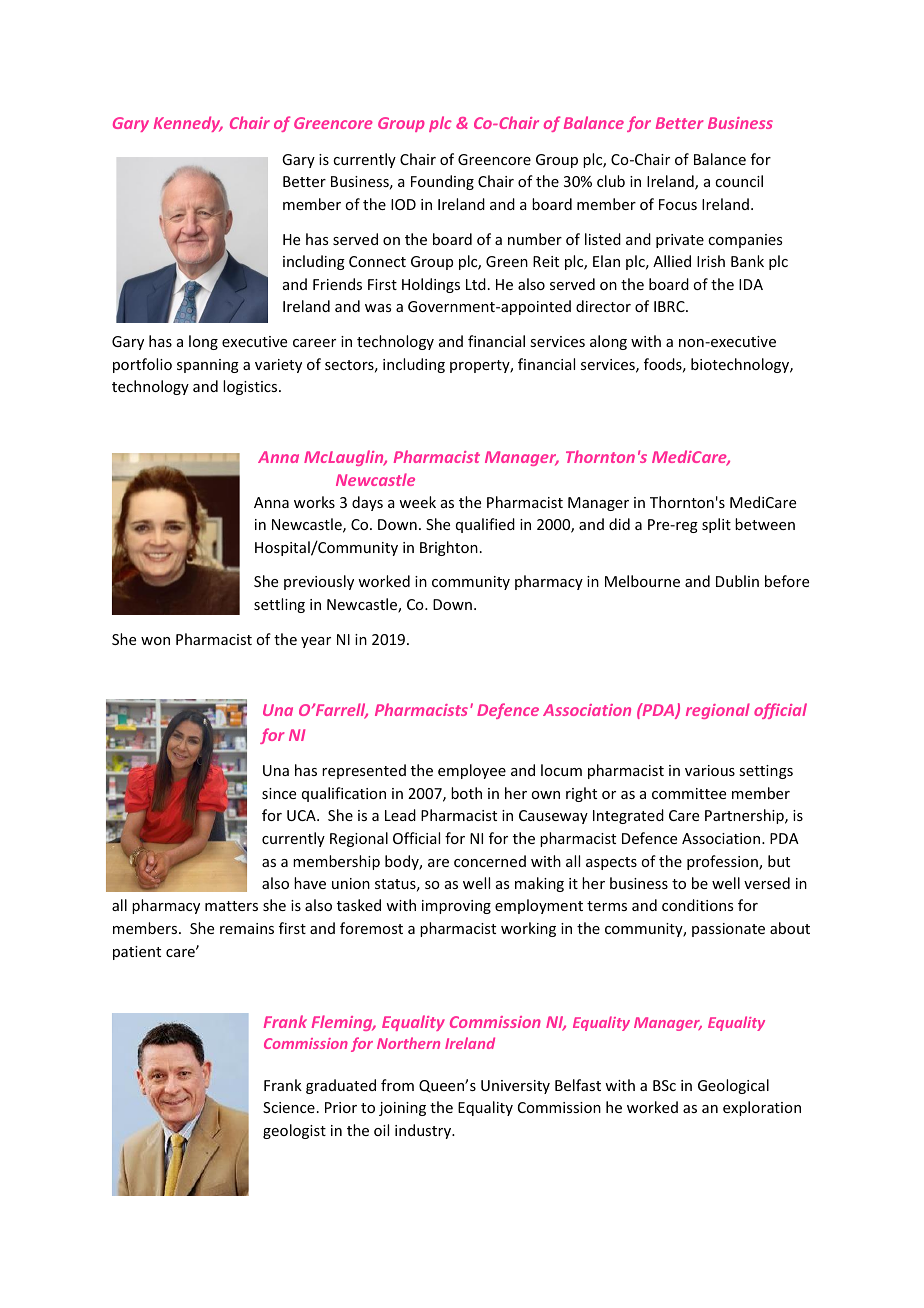 This screenshot has height=1308, width=924. Describe the element at coordinates (485, 525) in the screenshot. I see `qualified` at that location.
